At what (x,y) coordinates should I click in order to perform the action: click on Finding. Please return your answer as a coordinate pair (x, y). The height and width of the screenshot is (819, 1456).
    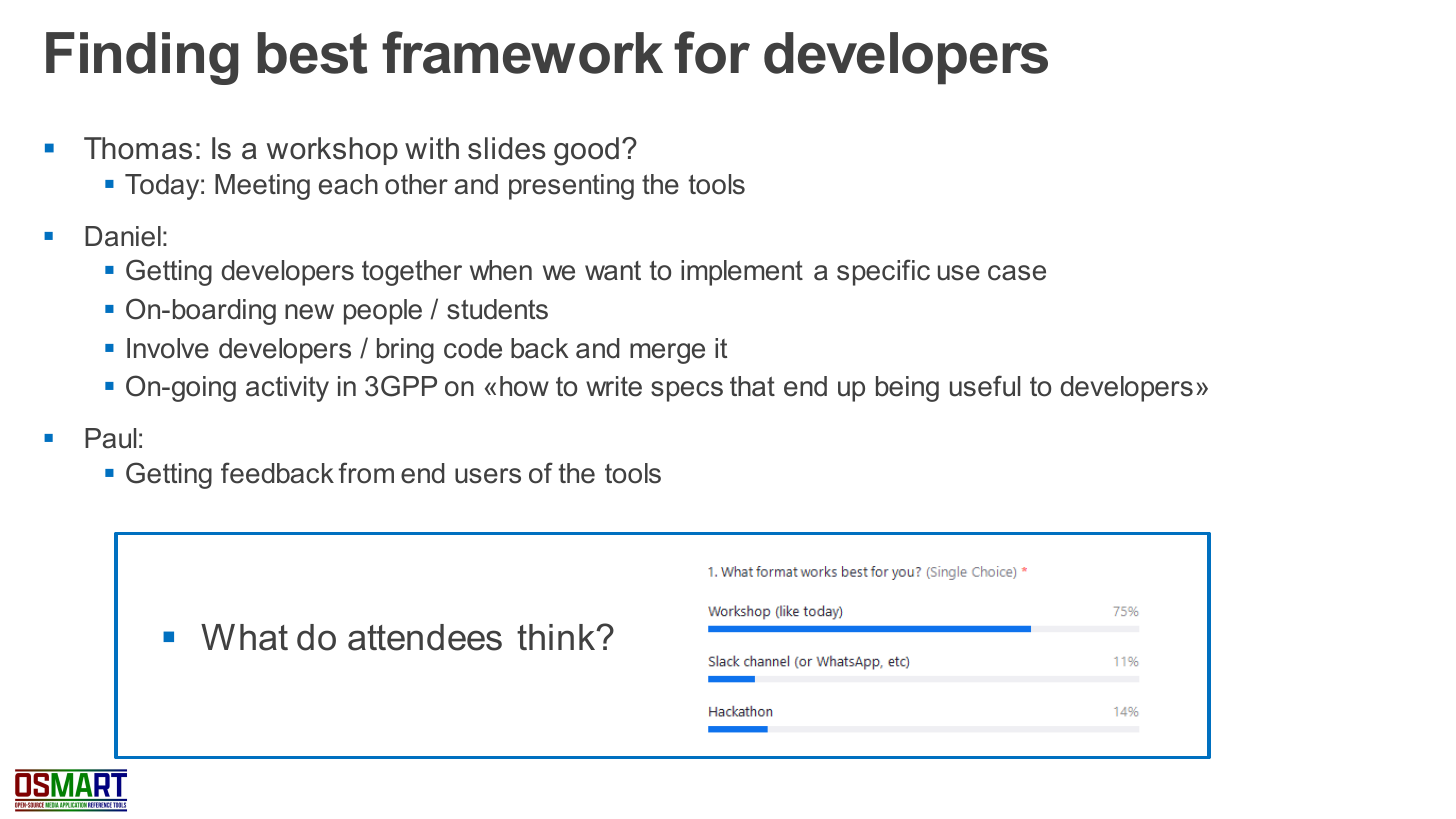
    Looking at the image, I should click on (142, 58).
